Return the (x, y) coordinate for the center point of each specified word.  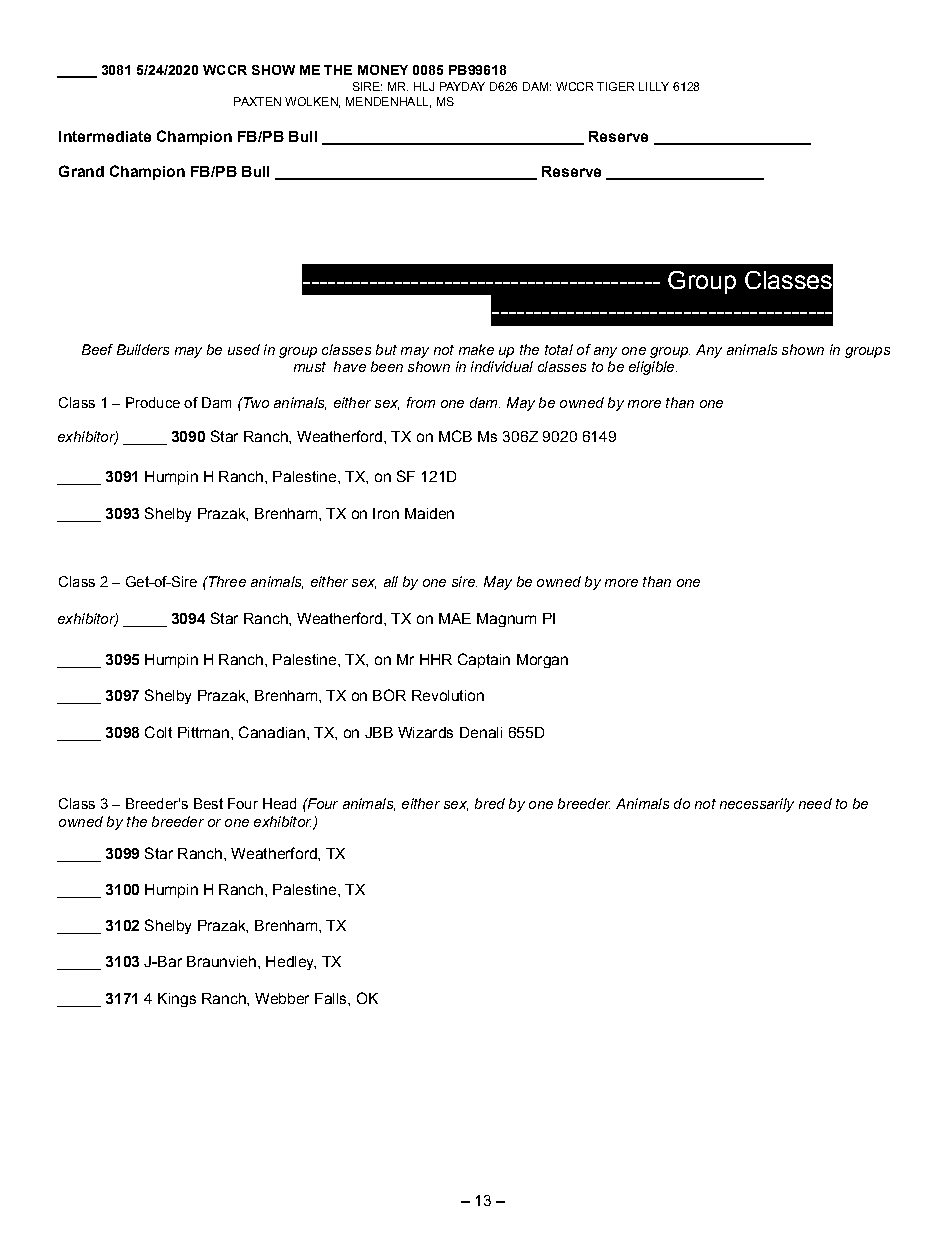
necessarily (757, 805)
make (476, 349)
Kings (177, 1000)
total (559, 349)
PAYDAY (462, 86)
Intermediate (105, 136)
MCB (455, 436)
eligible (653, 368)
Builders (143, 349)
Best (208, 803)
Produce (153, 402)
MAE (455, 618)
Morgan (542, 661)
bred (490, 803)
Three (226, 581)
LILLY (654, 86)
